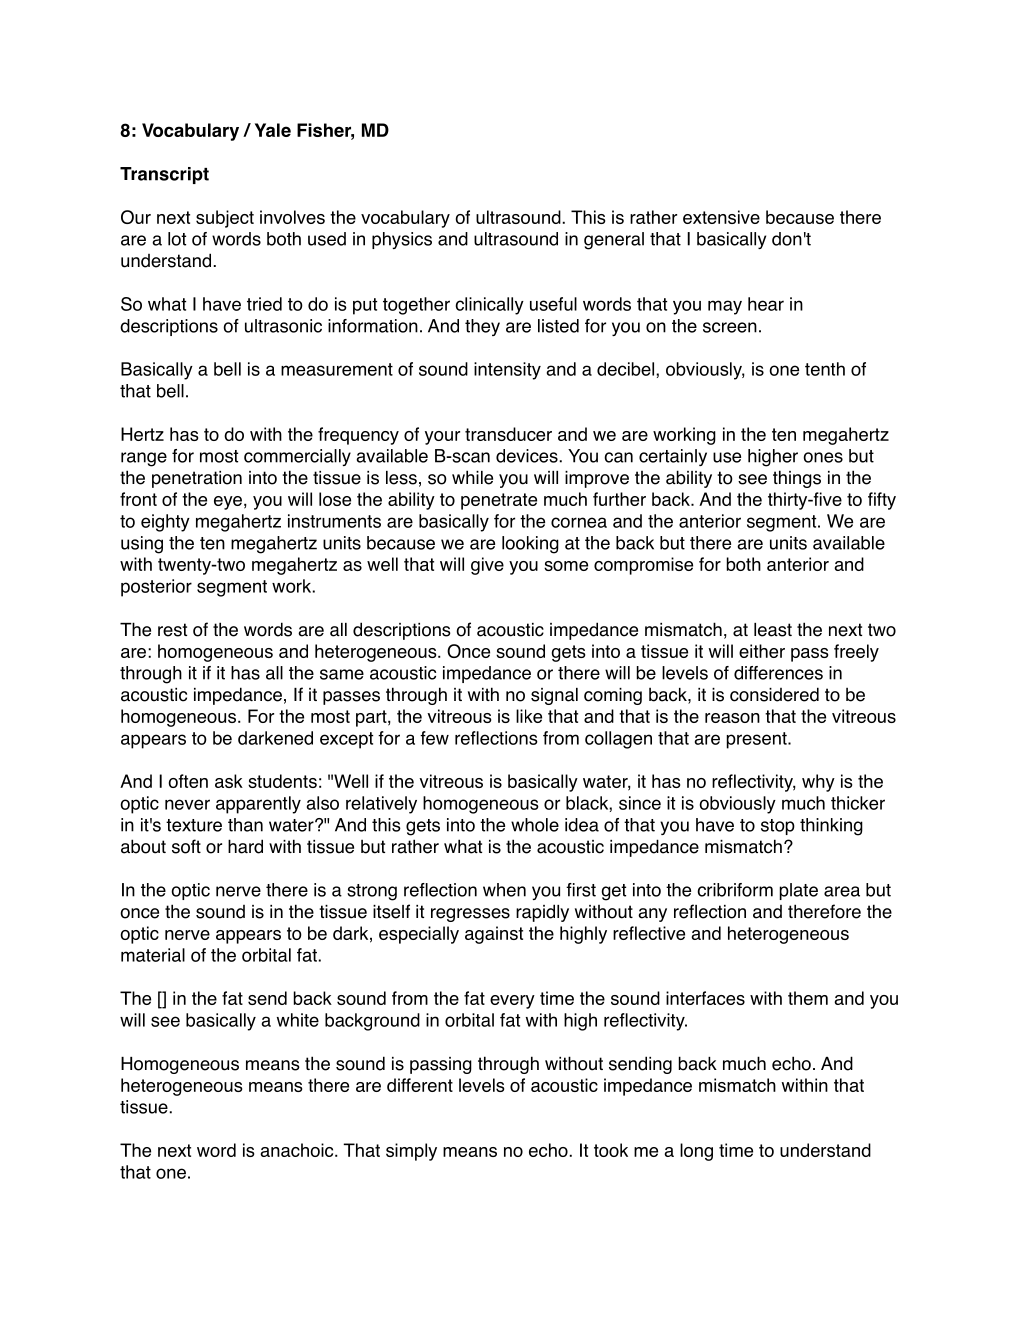 Image resolution: width=1022 pixels, height=1322 pixels. What do you see at coordinates (297, 457) in the image?
I see `commercially` at bounding box center [297, 457].
